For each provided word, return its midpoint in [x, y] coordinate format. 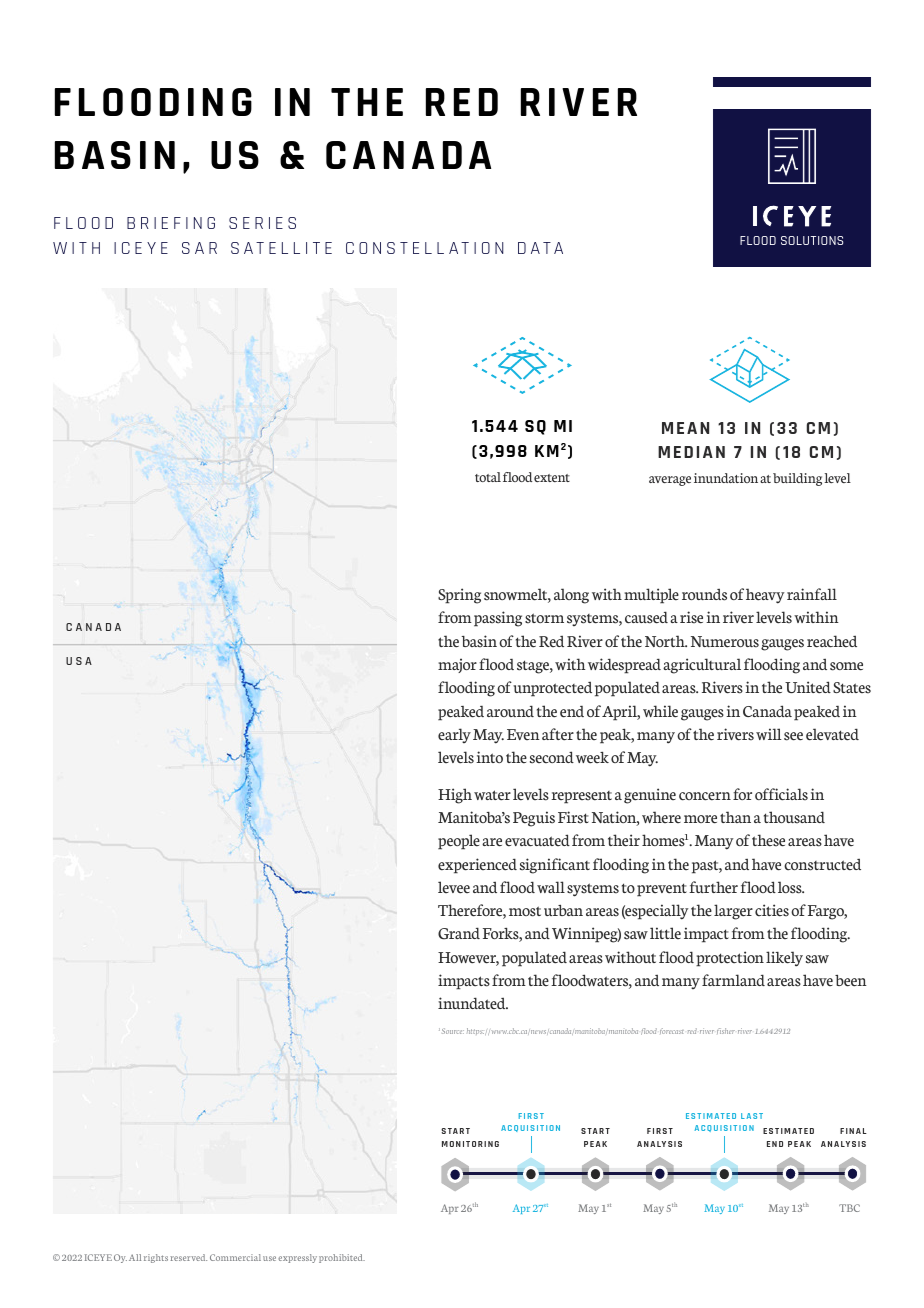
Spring [459, 596]
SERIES [262, 223]
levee [454, 887]
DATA [540, 248]
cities [772, 910]
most [525, 911]
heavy [765, 596]
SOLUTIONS [812, 240]
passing [498, 619]
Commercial [235, 1257]
